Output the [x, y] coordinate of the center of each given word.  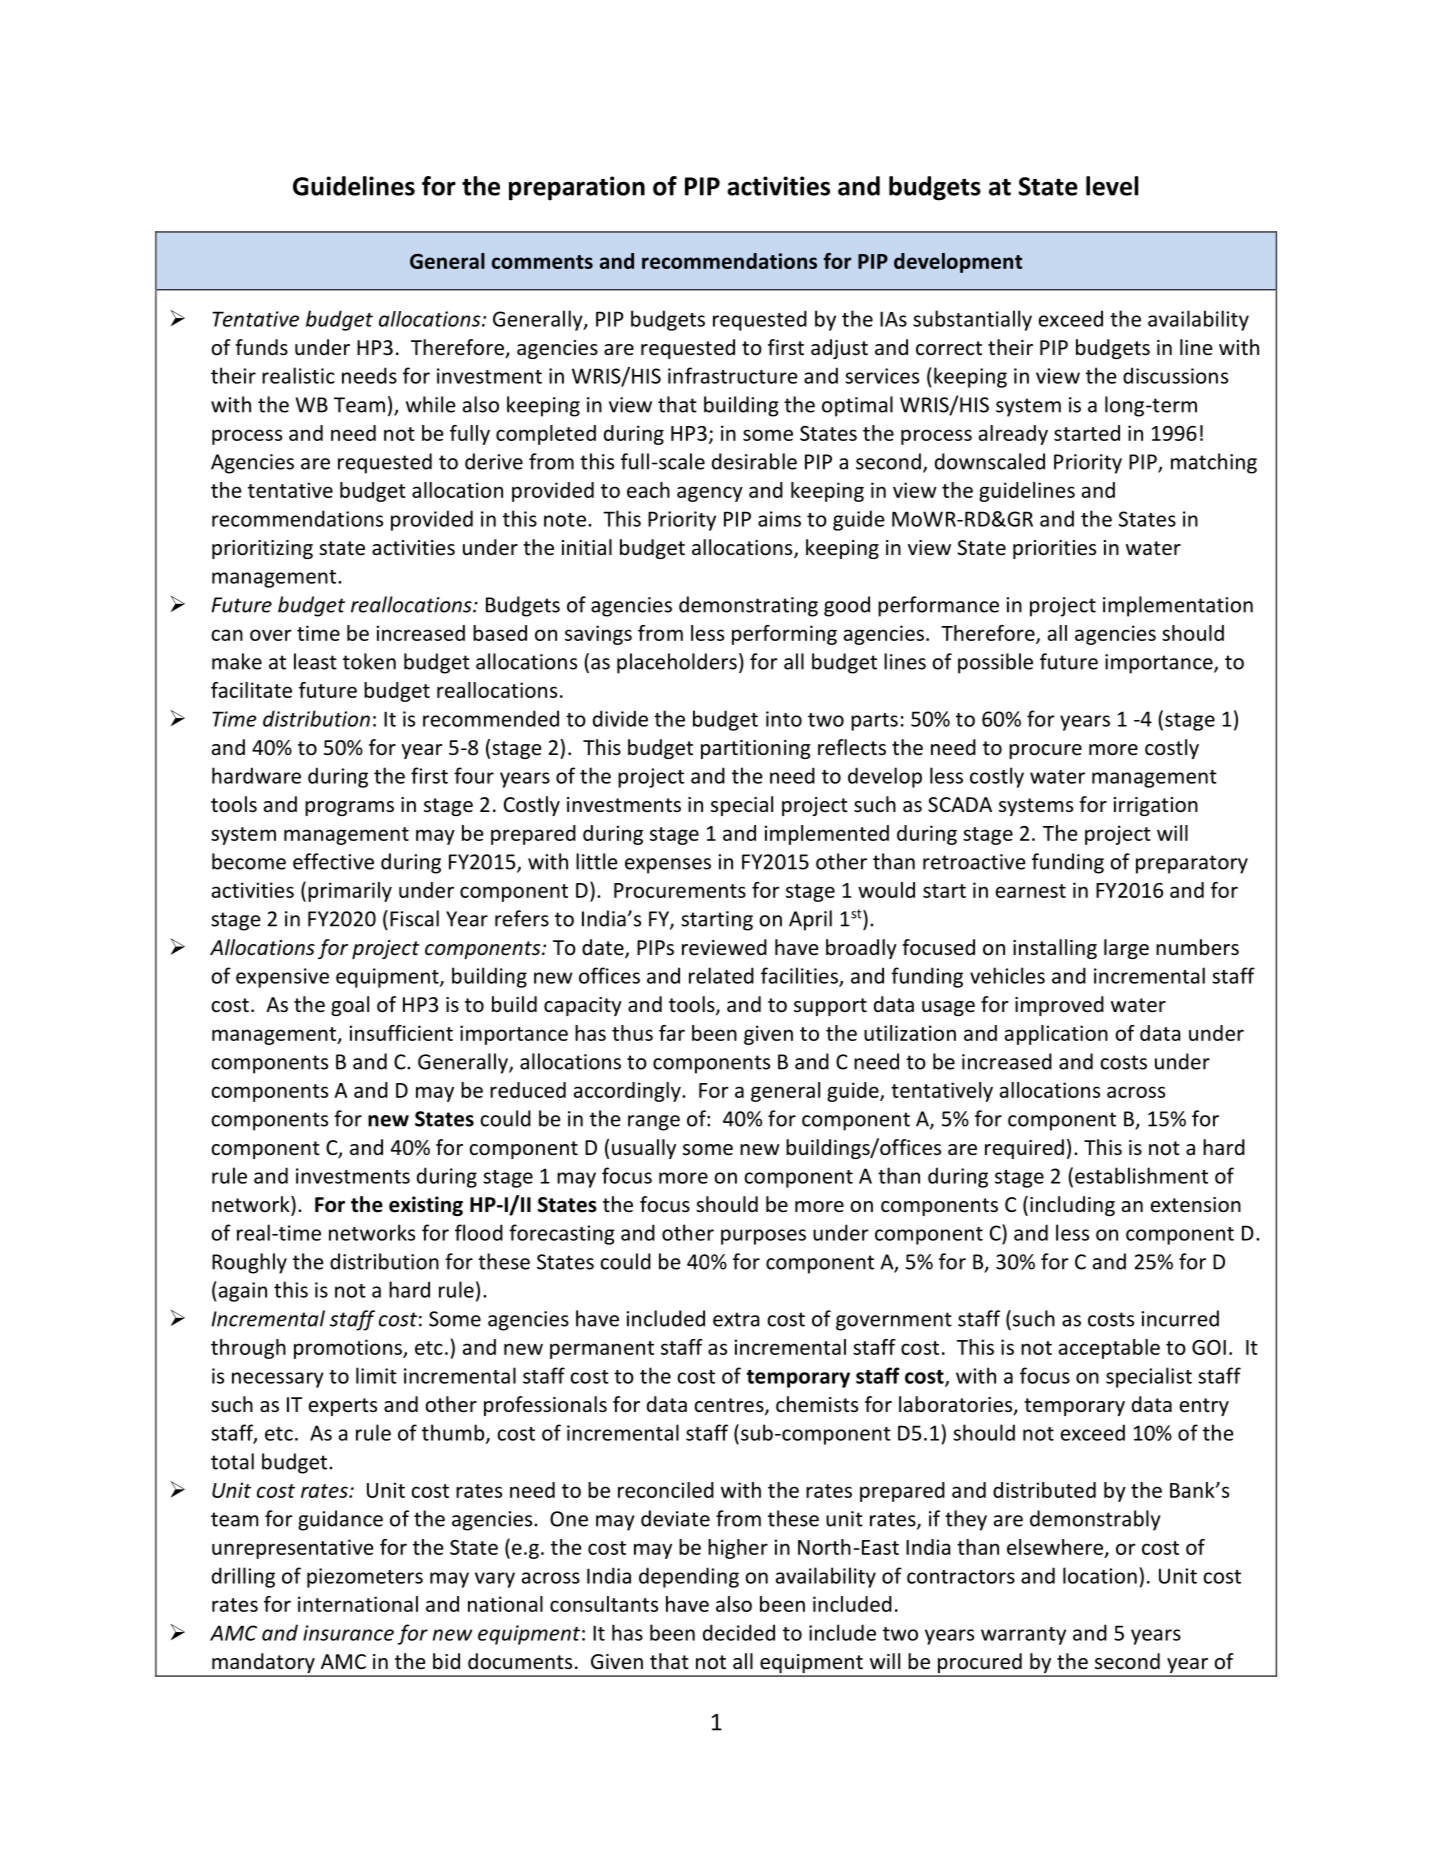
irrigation [1156, 806]
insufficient [401, 1033]
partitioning [755, 749]
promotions [349, 1349]
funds [261, 347]
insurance [348, 1633]
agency [710, 494]
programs [349, 808]
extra [736, 1319]
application [1056, 1035]
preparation [577, 188]
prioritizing [262, 549]
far [672, 1033]
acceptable [1109, 1349]
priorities [1054, 549]
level [1112, 186]
